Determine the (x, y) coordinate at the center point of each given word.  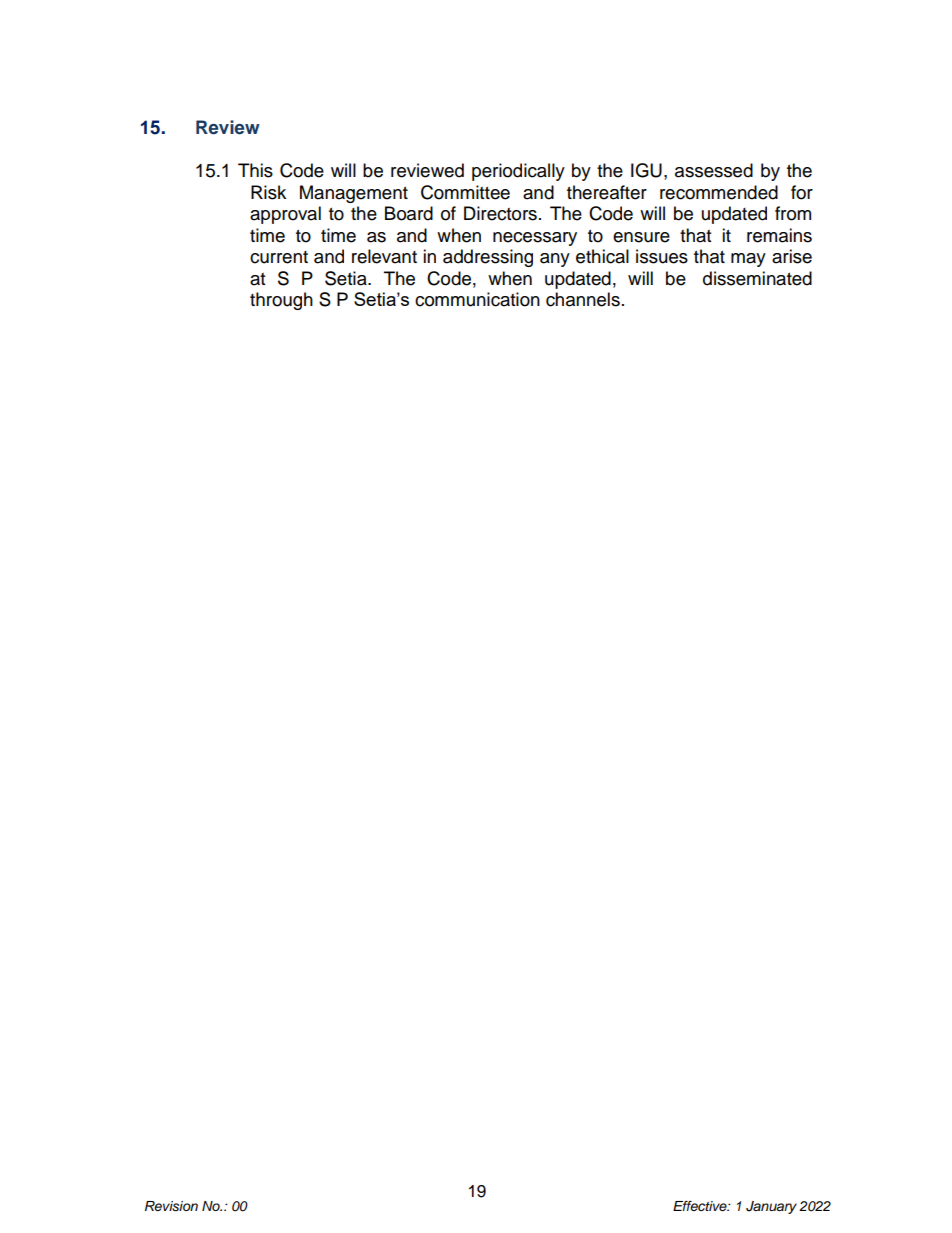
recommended (719, 192)
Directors (500, 213)
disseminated (757, 278)
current (279, 257)
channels (583, 299)
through (281, 301)
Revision (171, 1206)
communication (477, 299)
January (771, 1207)
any (555, 260)
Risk (268, 192)
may (748, 260)
